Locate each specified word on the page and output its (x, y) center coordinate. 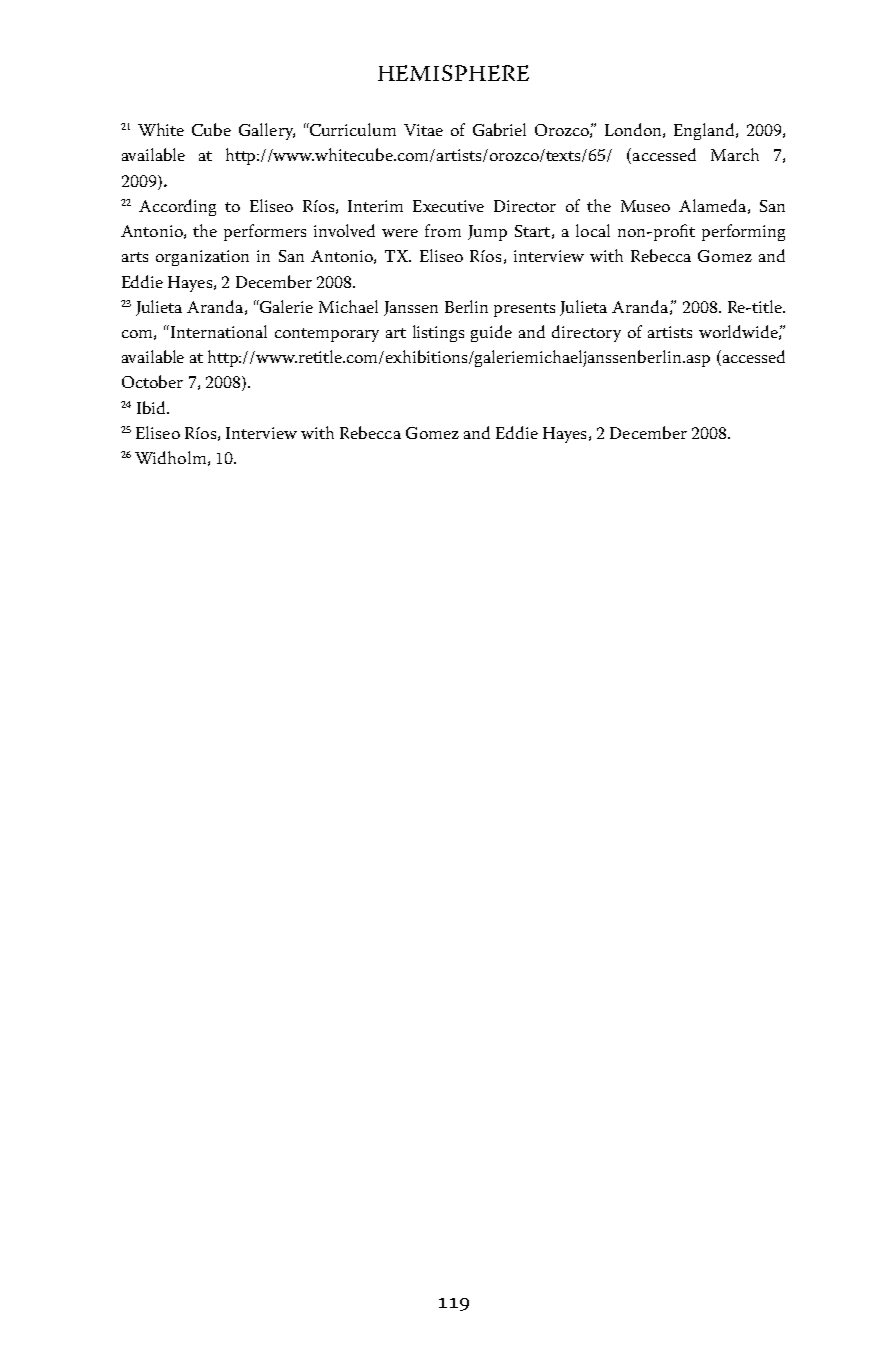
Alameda (712, 205)
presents (524, 310)
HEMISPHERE (453, 73)
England (705, 131)
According (177, 207)
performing (743, 232)
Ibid (152, 407)
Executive (448, 206)
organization (202, 258)
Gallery (267, 131)
